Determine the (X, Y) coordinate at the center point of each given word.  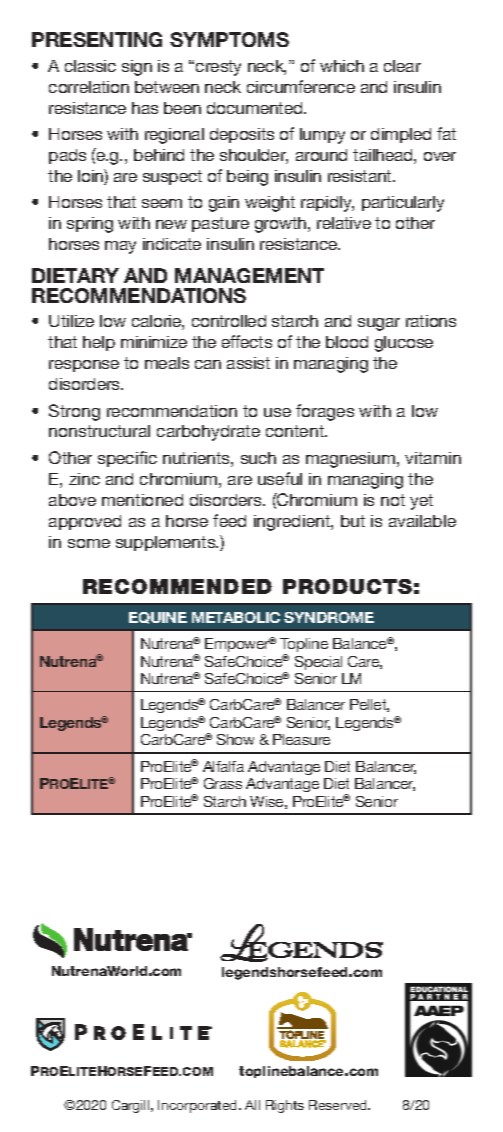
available (422, 521)
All (252, 1105)
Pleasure (301, 739)
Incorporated (199, 1106)
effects (247, 341)
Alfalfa (223, 766)
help (99, 343)
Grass (223, 783)
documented (256, 108)
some (89, 543)
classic (90, 66)
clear (402, 66)
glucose (404, 344)
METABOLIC (236, 617)
